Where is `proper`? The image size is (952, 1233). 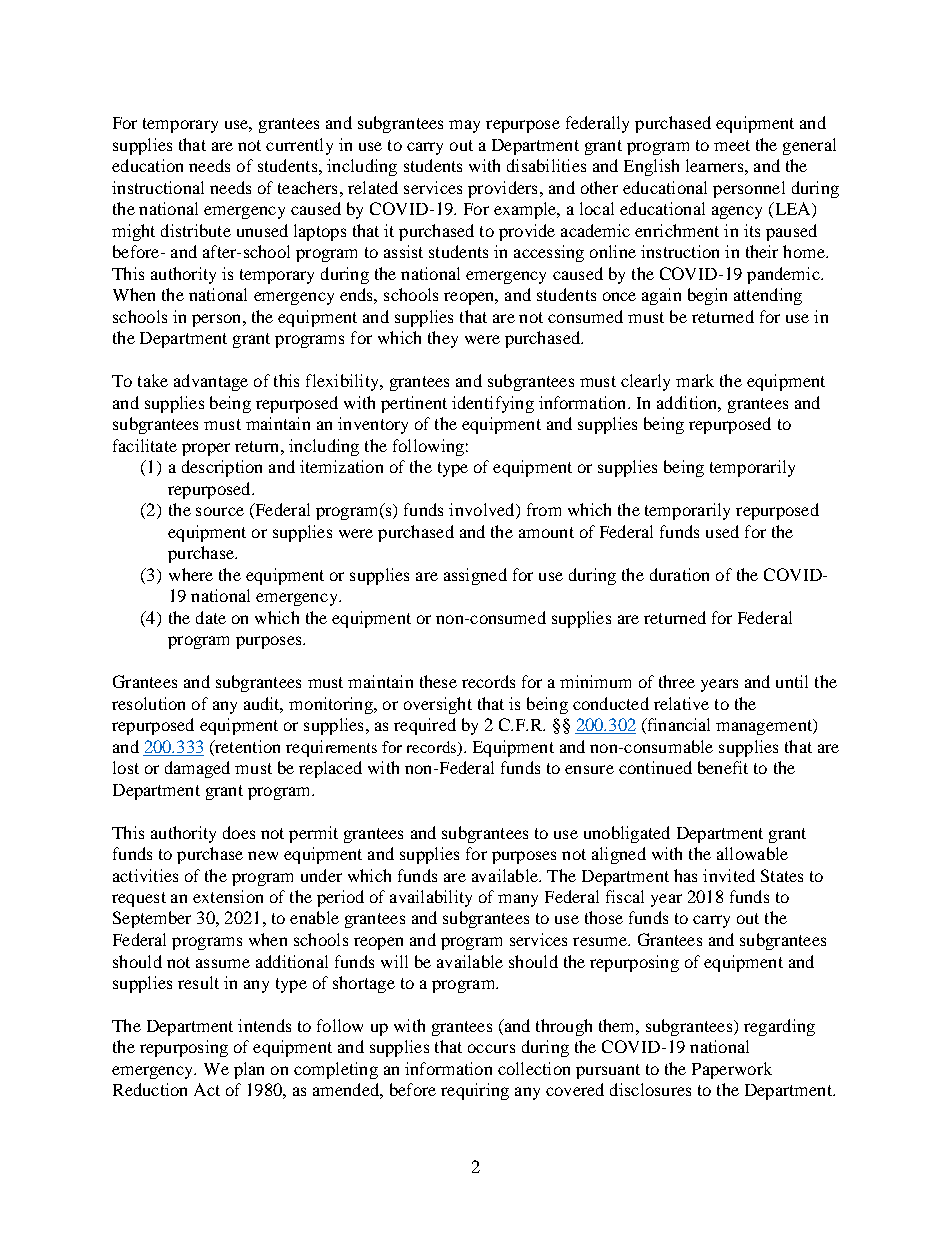
proper is located at coordinates (206, 449).
